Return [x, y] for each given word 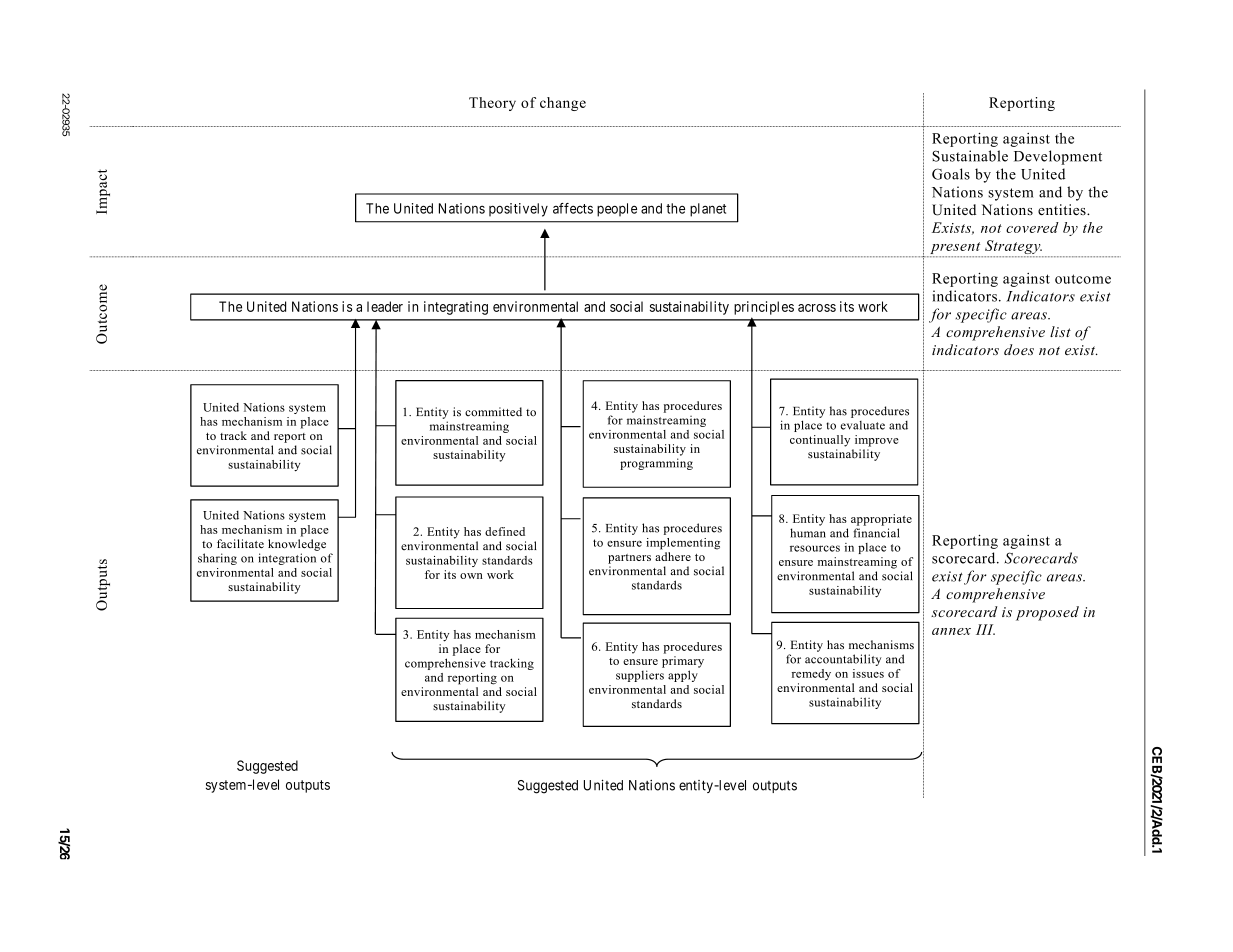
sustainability [689, 308]
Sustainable [970, 156]
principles [764, 308]
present [955, 249]
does [1019, 349]
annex [951, 631]
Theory [492, 104]
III [985, 629]
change [563, 104]
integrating [456, 308]
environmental [535, 306]
